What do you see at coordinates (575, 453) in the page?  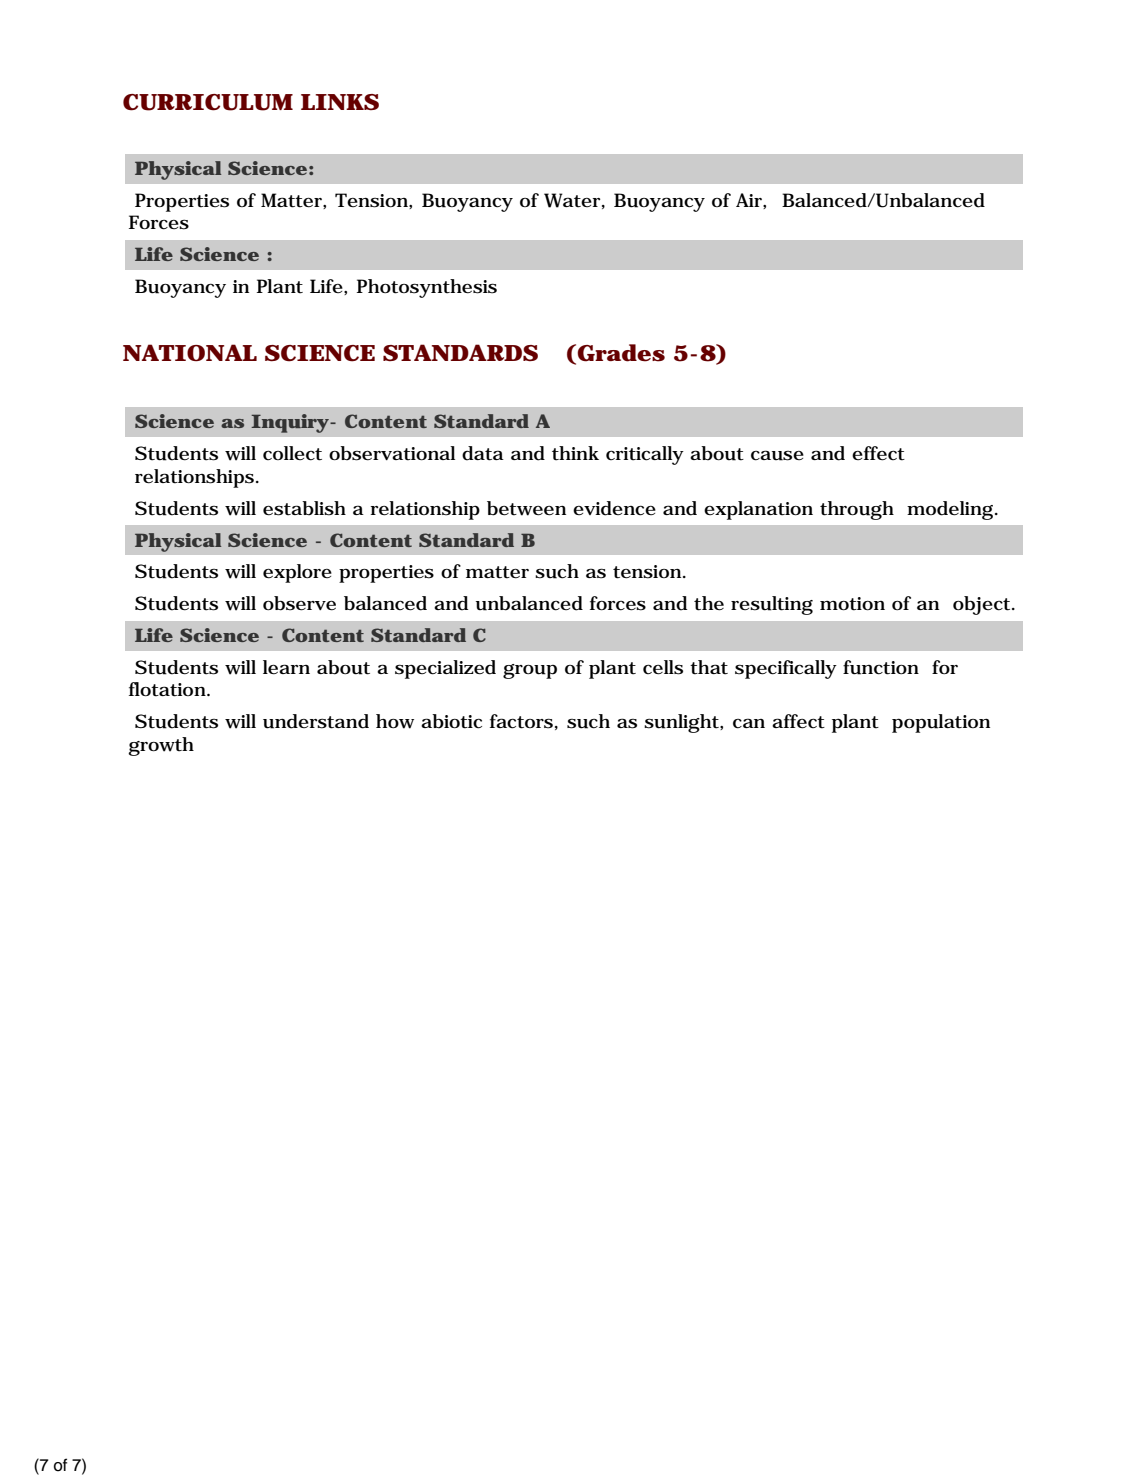 I see `think` at bounding box center [575, 453].
